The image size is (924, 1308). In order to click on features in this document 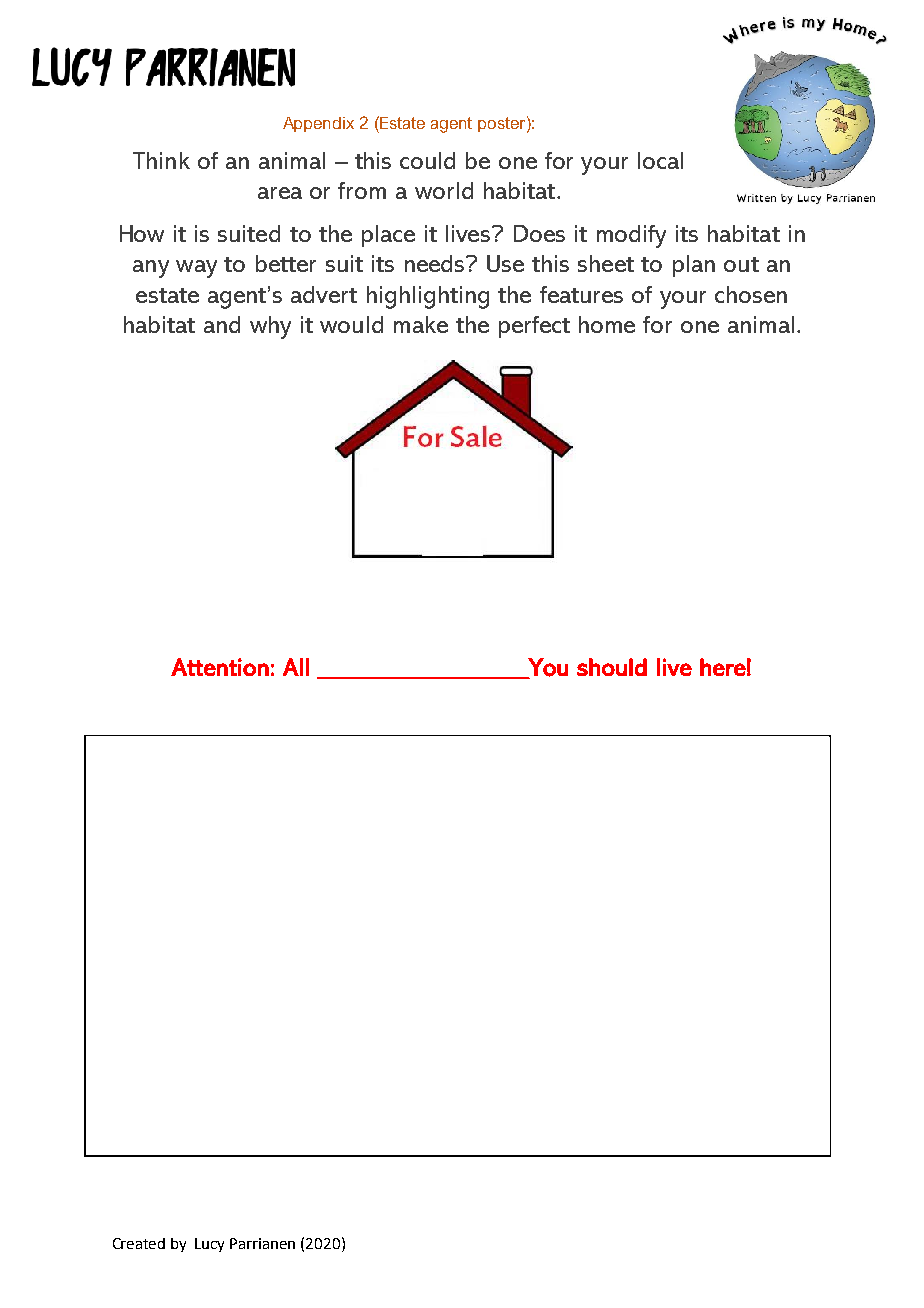, I will do `click(581, 294)`.
